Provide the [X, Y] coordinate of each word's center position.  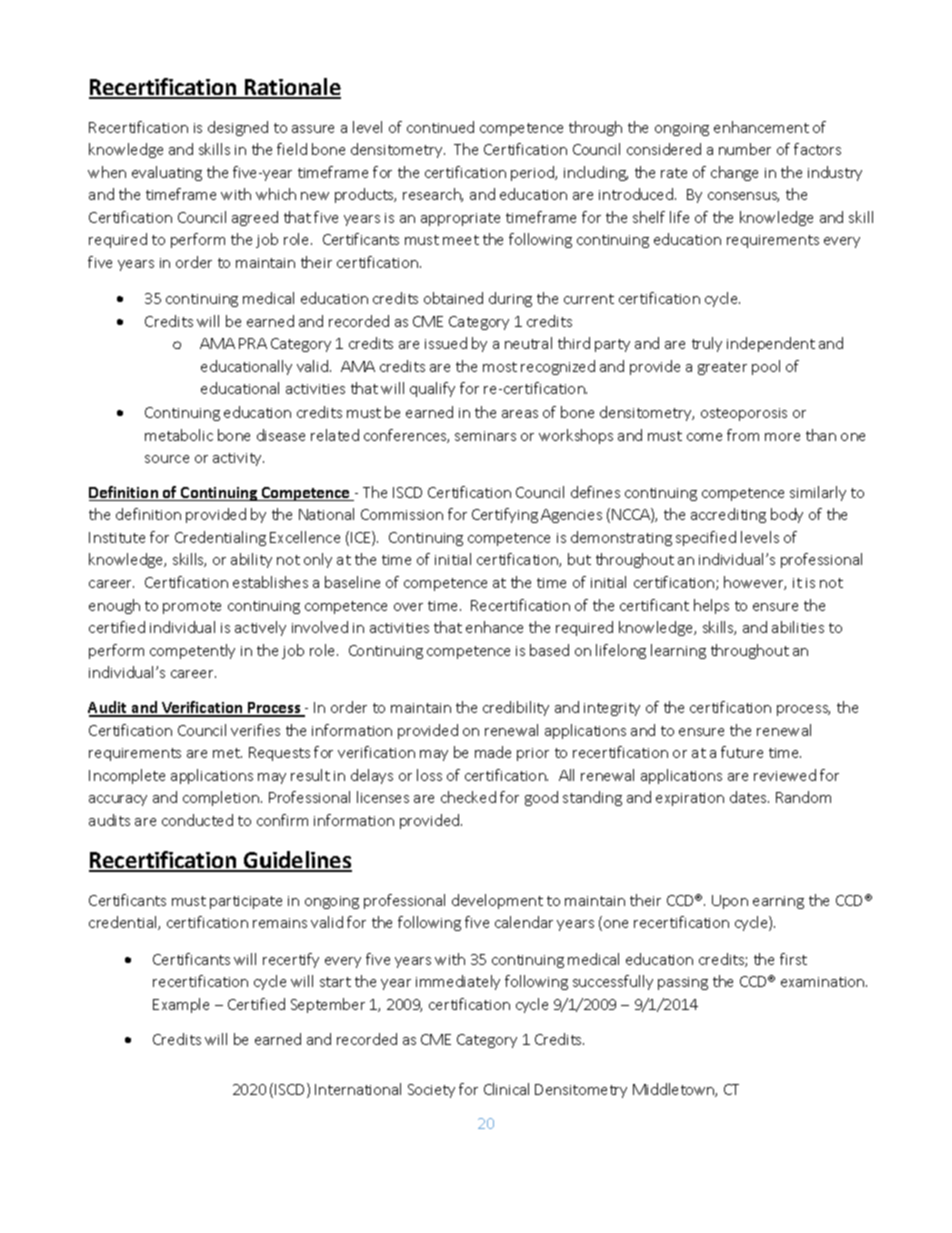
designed [238, 128]
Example [181, 1005]
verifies [255, 730]
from [743, 435]
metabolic [179, 435]
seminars [485, 436]
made [493, 752]
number [745, 149]
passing [683, 983]
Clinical [506, 1089]
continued [440, 127]
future [742, 752]
